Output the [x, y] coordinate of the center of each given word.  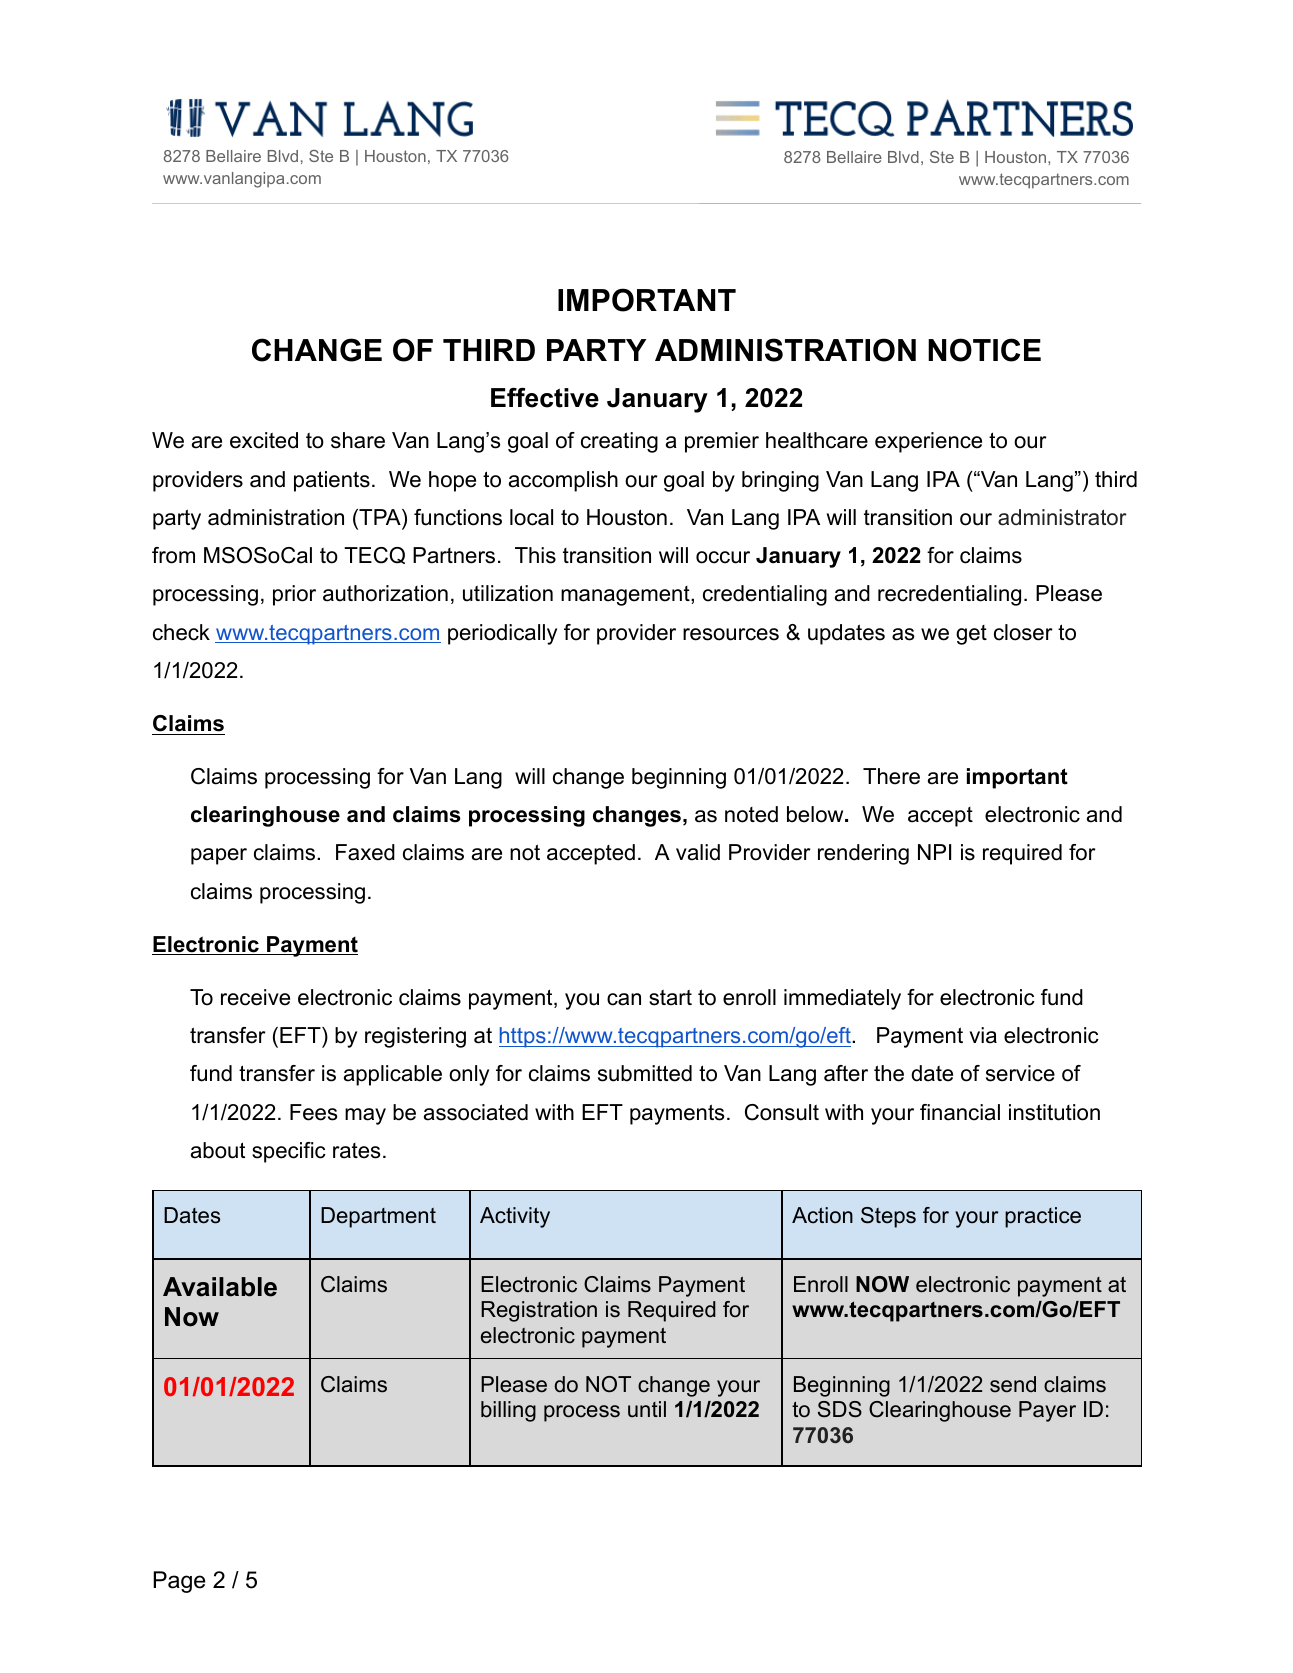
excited [264, 440]
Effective [545, 398]
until [647, 1409]
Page [179, 1582]
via [983, 1035]
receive [255, 997]
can [624, 999]
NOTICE [984, 350]
